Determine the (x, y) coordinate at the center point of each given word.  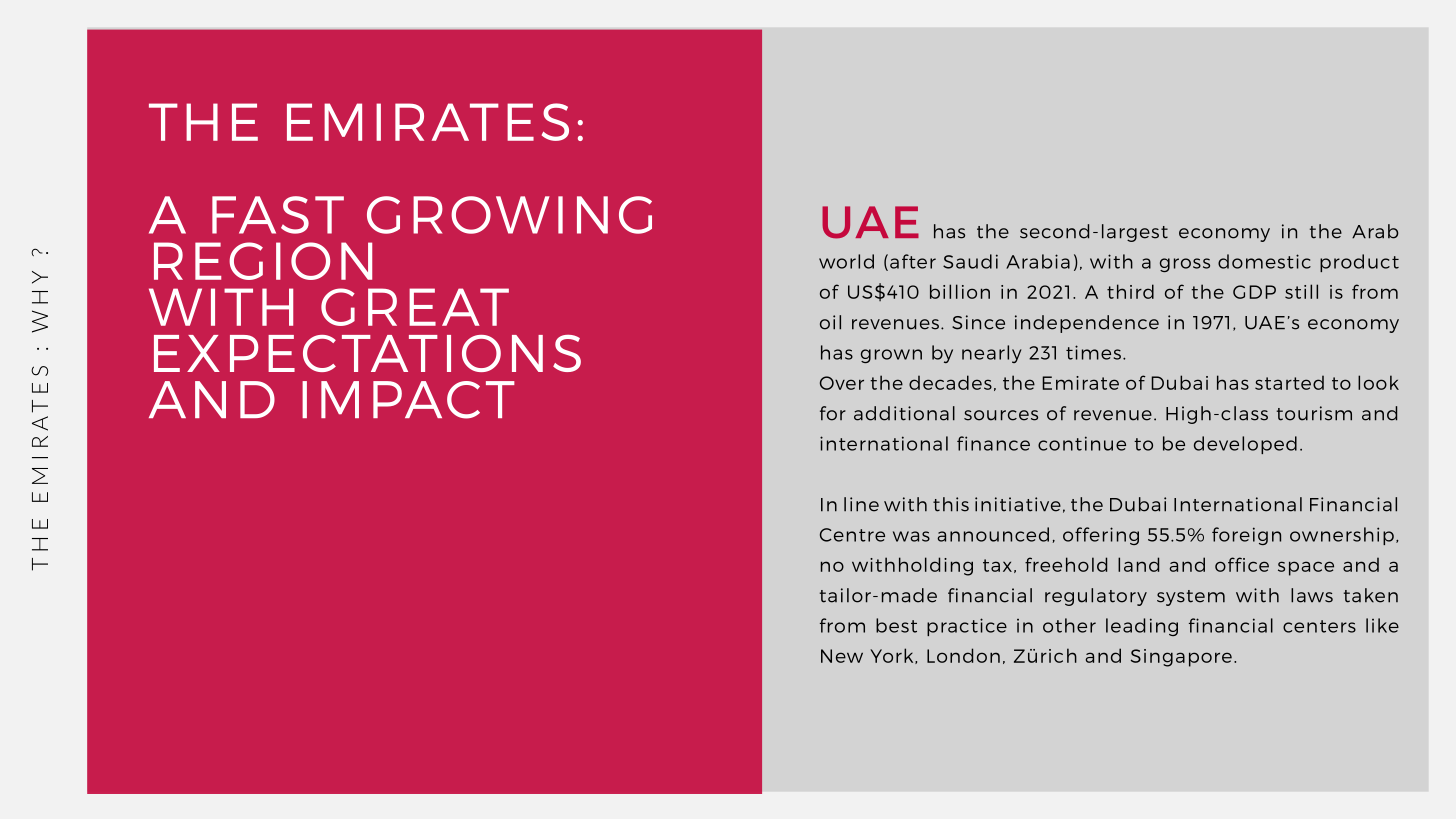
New (842, 656)
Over (842, 383)
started (1289, 382)
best (896, 625)
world (846, 261)
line (861, 504)
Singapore (1181, 658)
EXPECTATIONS (367, 353)
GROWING (509, 215)
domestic (1264, 261)
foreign (1246, 536)
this (951, 504)
